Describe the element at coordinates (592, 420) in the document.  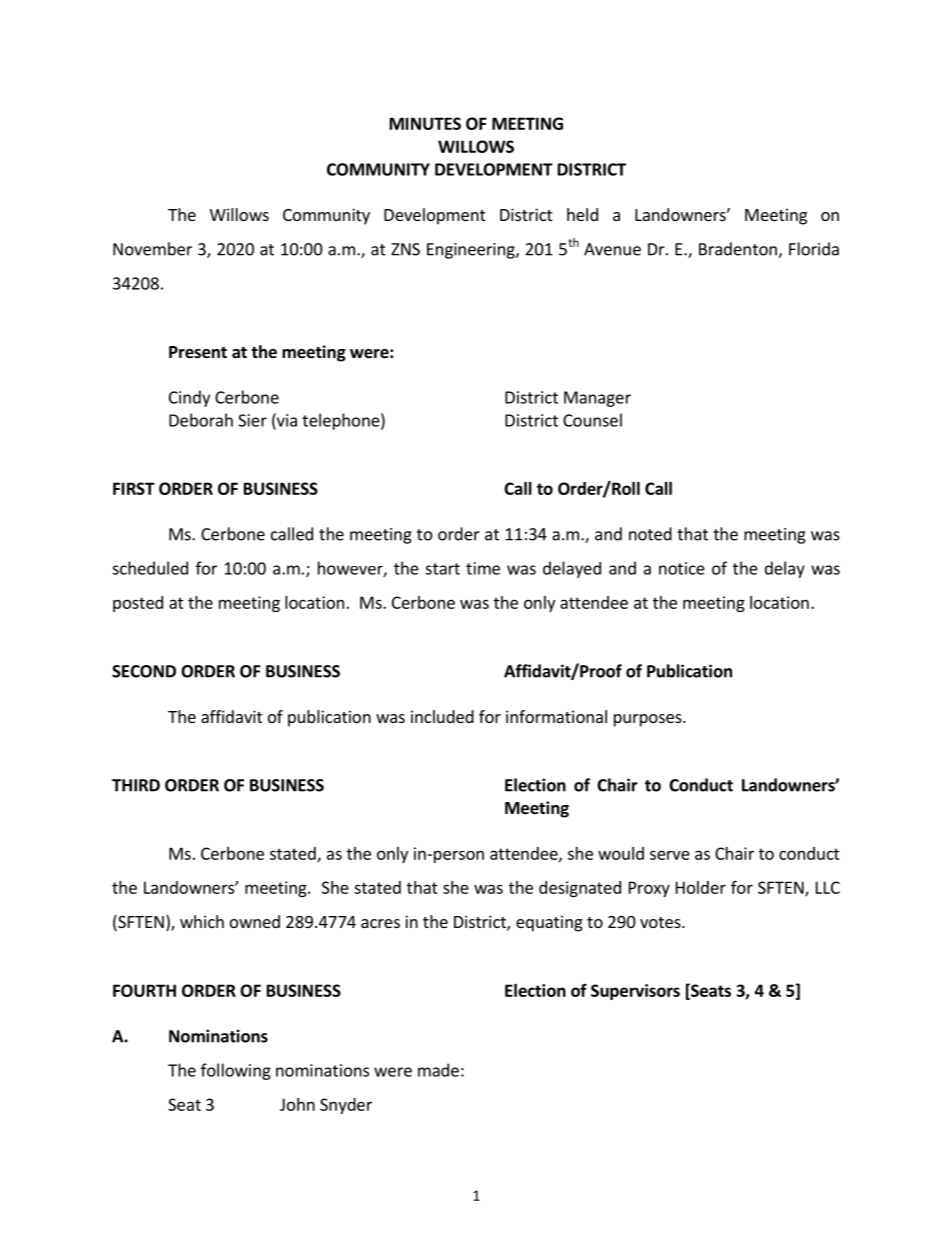
I see `Counsel` at that location.
